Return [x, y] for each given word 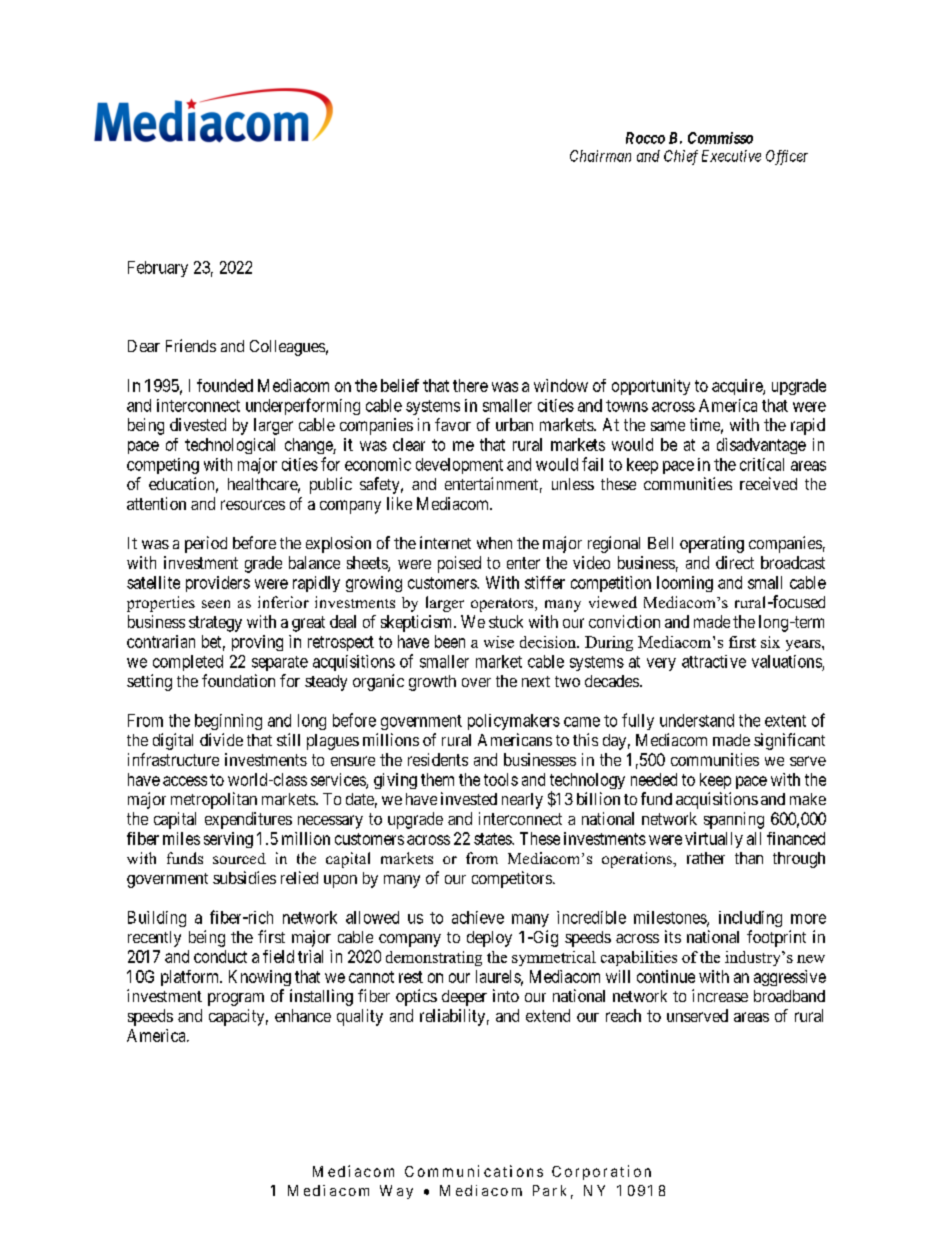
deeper [464, 998]
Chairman [600, 156]
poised [459, 564]
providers [218, 584]
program [236, 999]
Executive [731, 156]
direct [735, 562]
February [158, 269]
